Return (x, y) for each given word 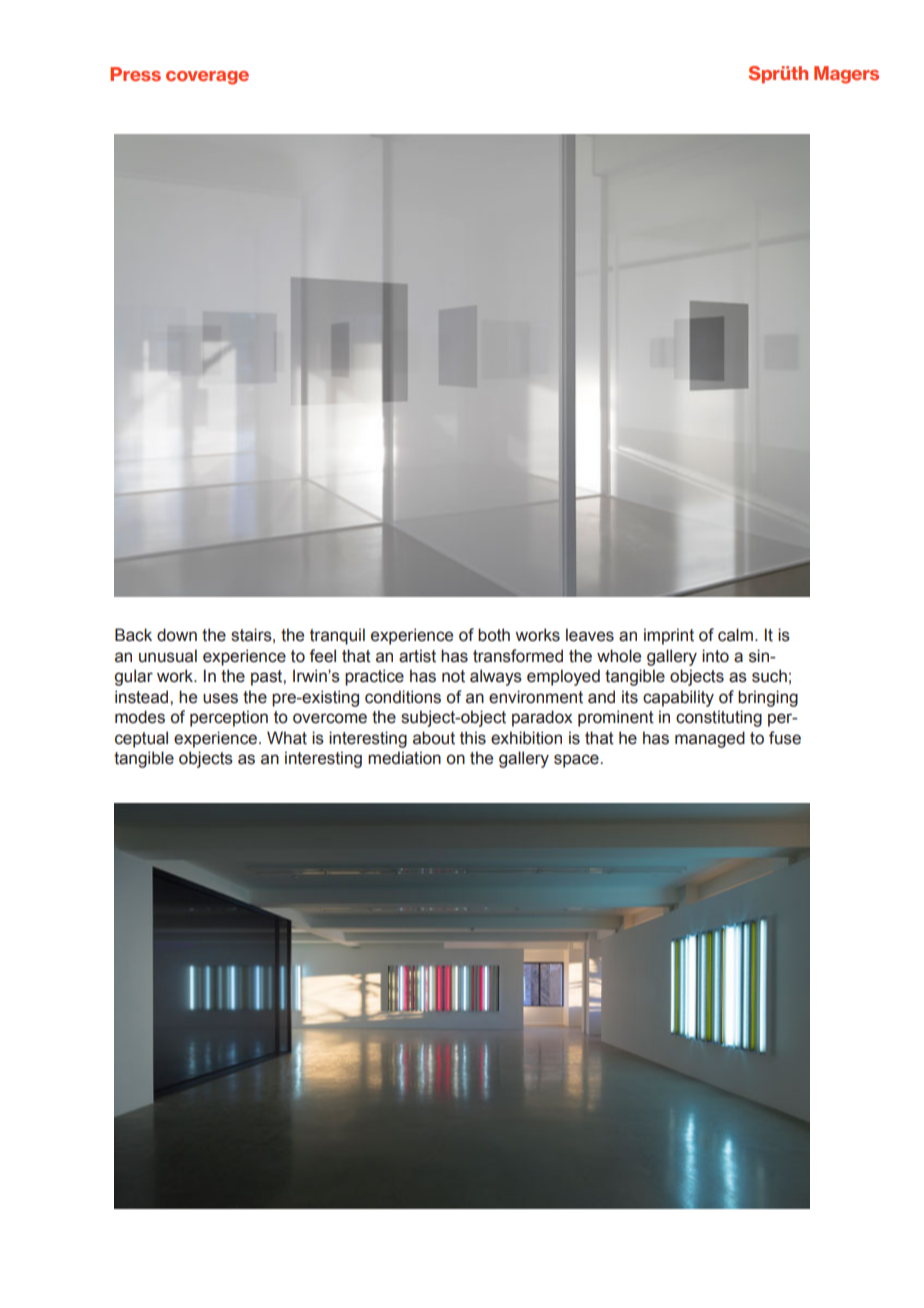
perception (229, 718)
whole (619, 656)
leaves (590, 635)
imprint (669, 636)
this (473, 738)
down (177, 635)
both (494, 635)
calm (735, 635)
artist (417, 656)
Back (133, 635)
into (715, 656)
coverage (207, 78)
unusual (168, 656)
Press (135, 74)
